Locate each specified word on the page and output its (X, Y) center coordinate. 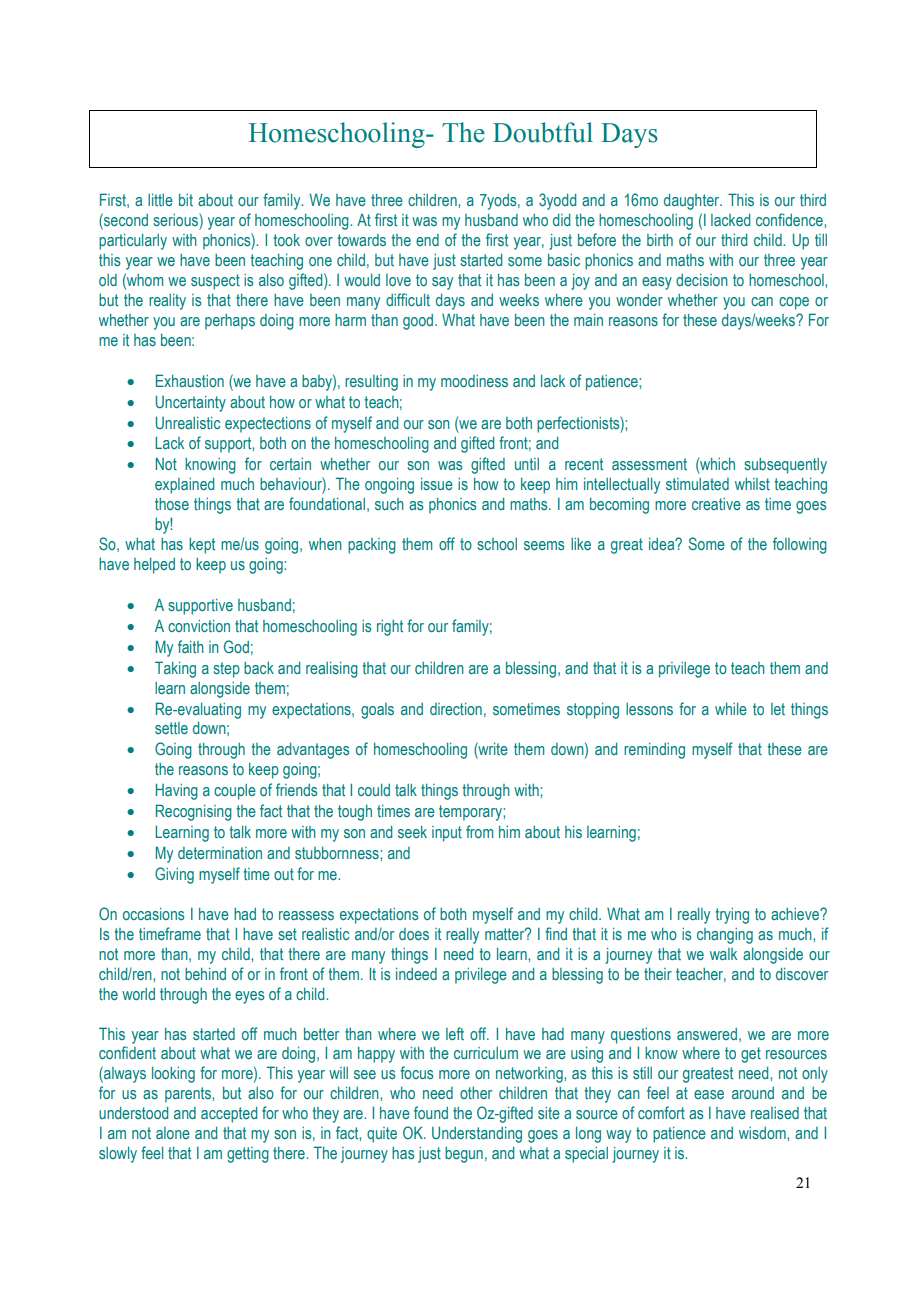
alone (173, 1133)
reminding (654, 751)
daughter (693, 202)
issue (437, 484)
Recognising (194, 812)
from (479, 831)
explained (184, 486)
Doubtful (543, 132)
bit (186, 200)
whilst (752, 484)
